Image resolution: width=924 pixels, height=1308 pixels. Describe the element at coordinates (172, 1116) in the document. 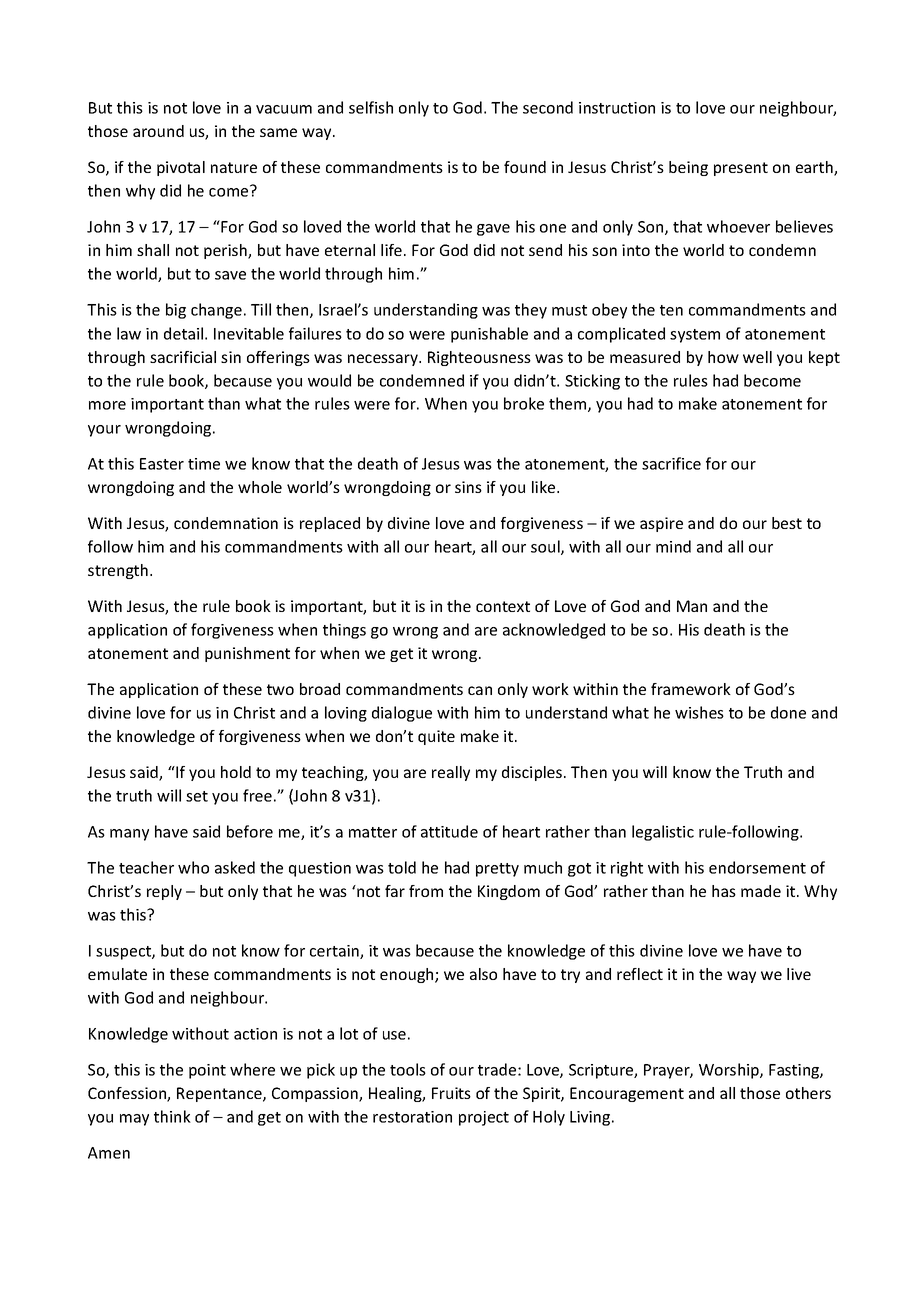

I see `think` at that location.
